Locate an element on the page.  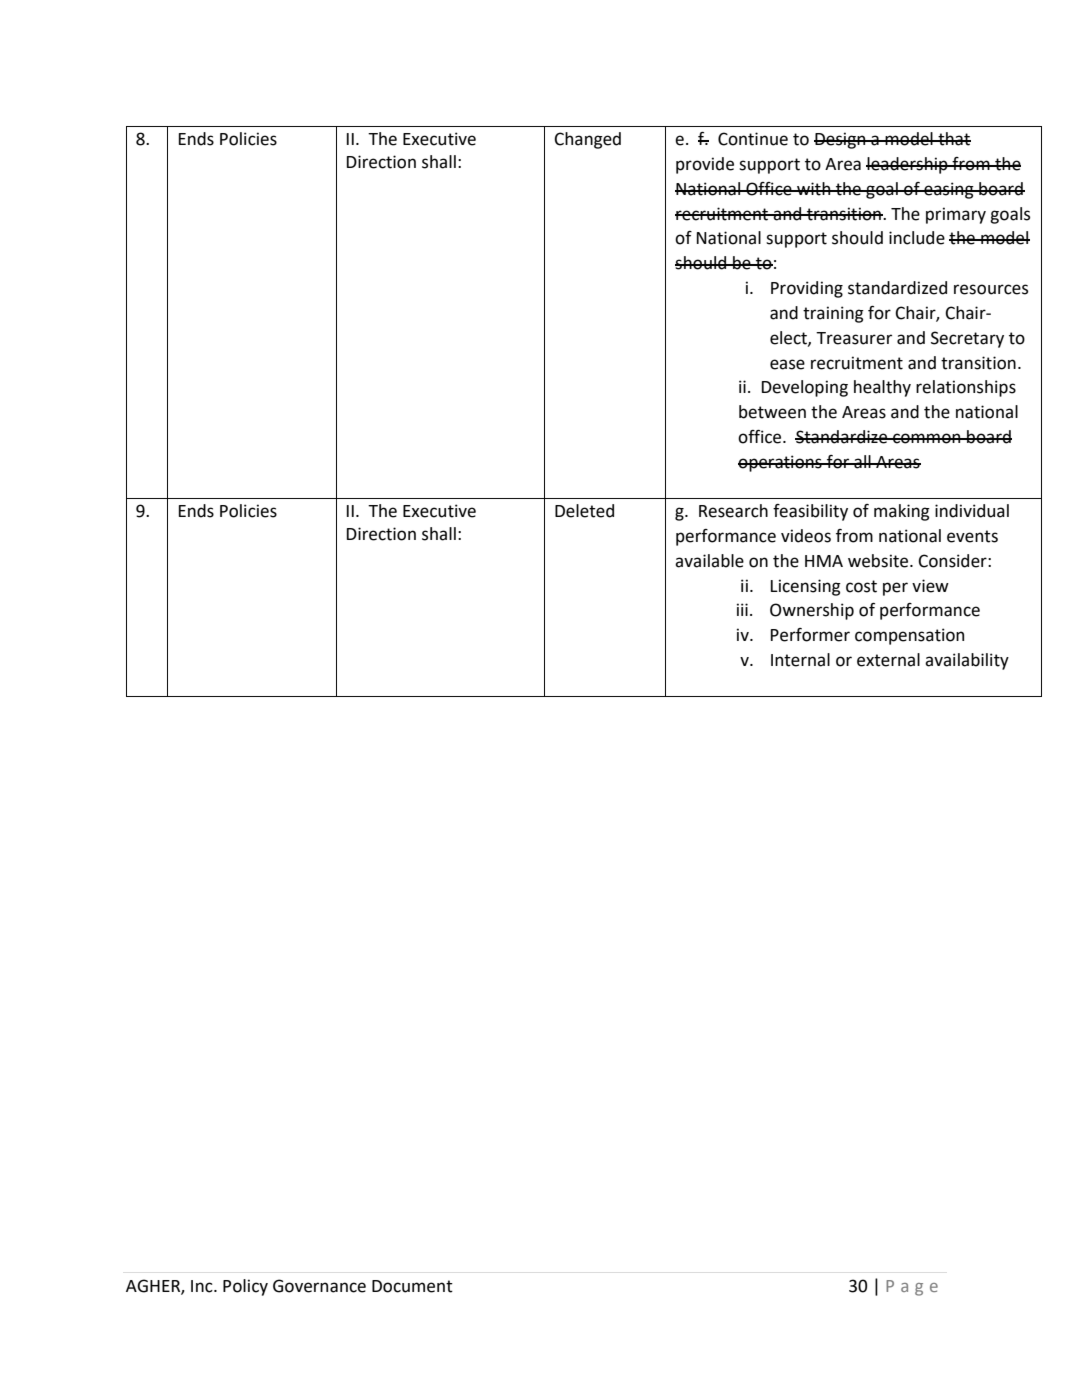
Policy is located at coordinates (245, 1287).
